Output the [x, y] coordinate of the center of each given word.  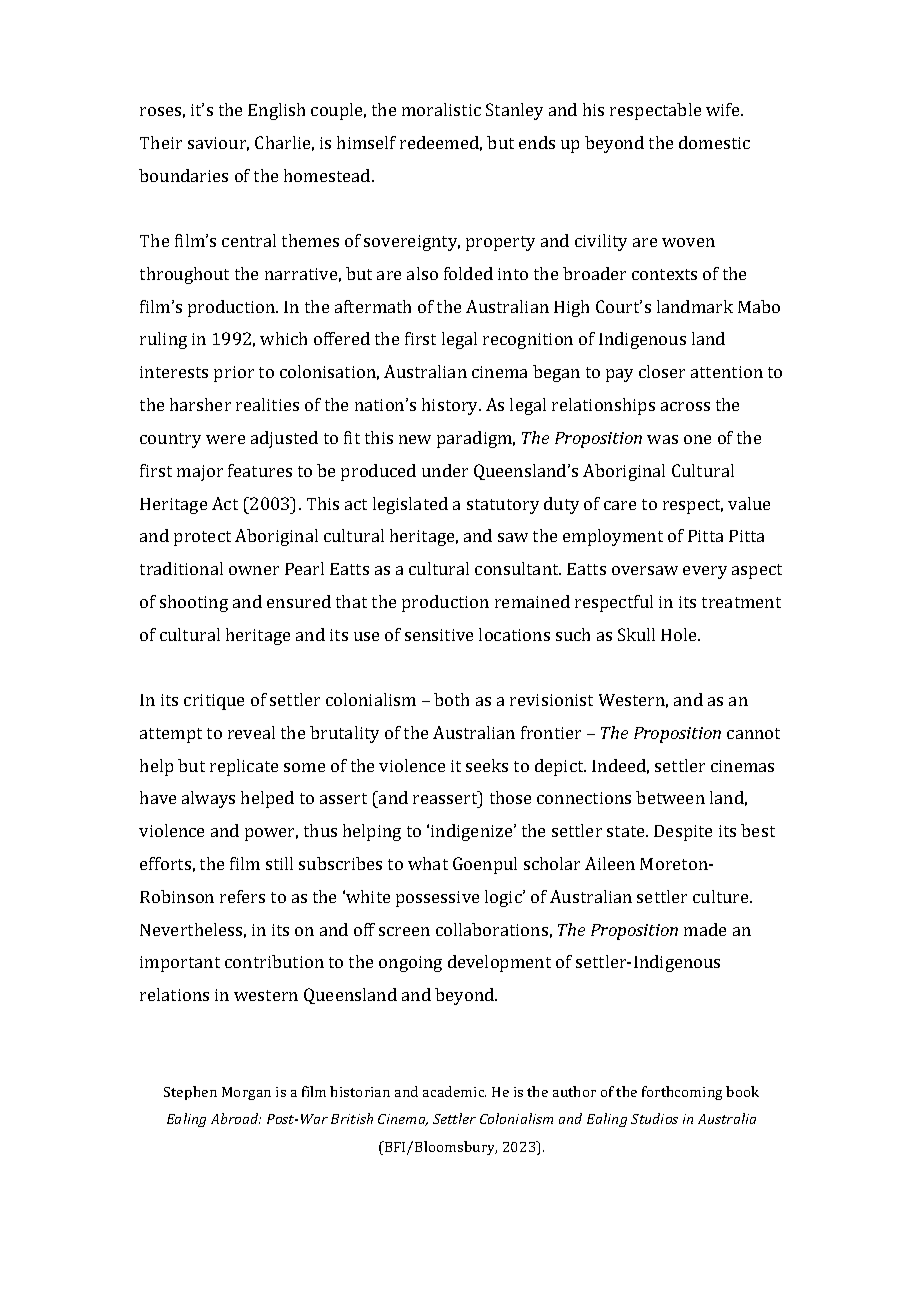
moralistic [441, 109]
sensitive [439, 635]
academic [454, 1091]
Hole [680, 634]
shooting [194, 603]
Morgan [246, 1093]
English [276, 111]
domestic [714, 142]
